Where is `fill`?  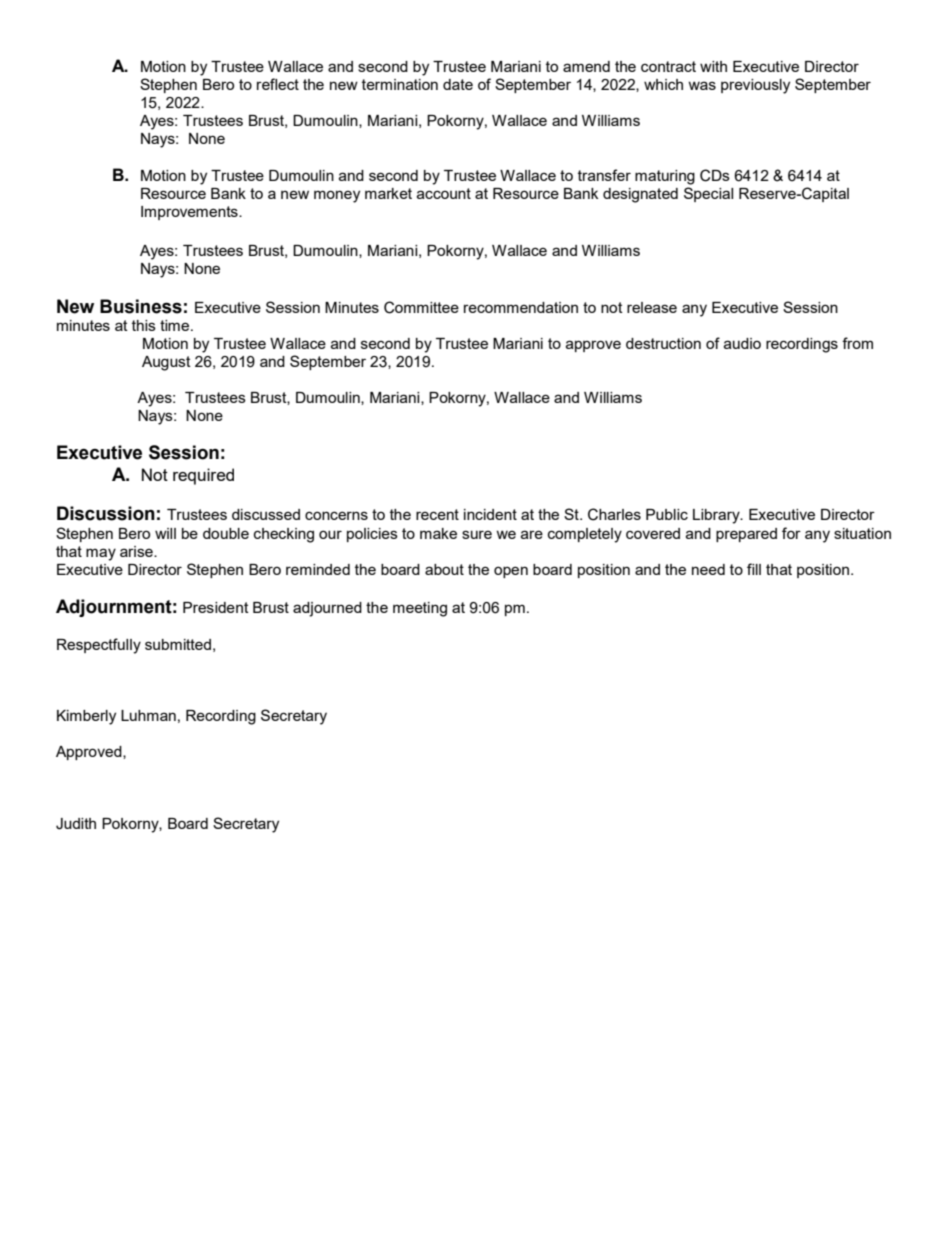
fill is located at coordinates (754, 569).
